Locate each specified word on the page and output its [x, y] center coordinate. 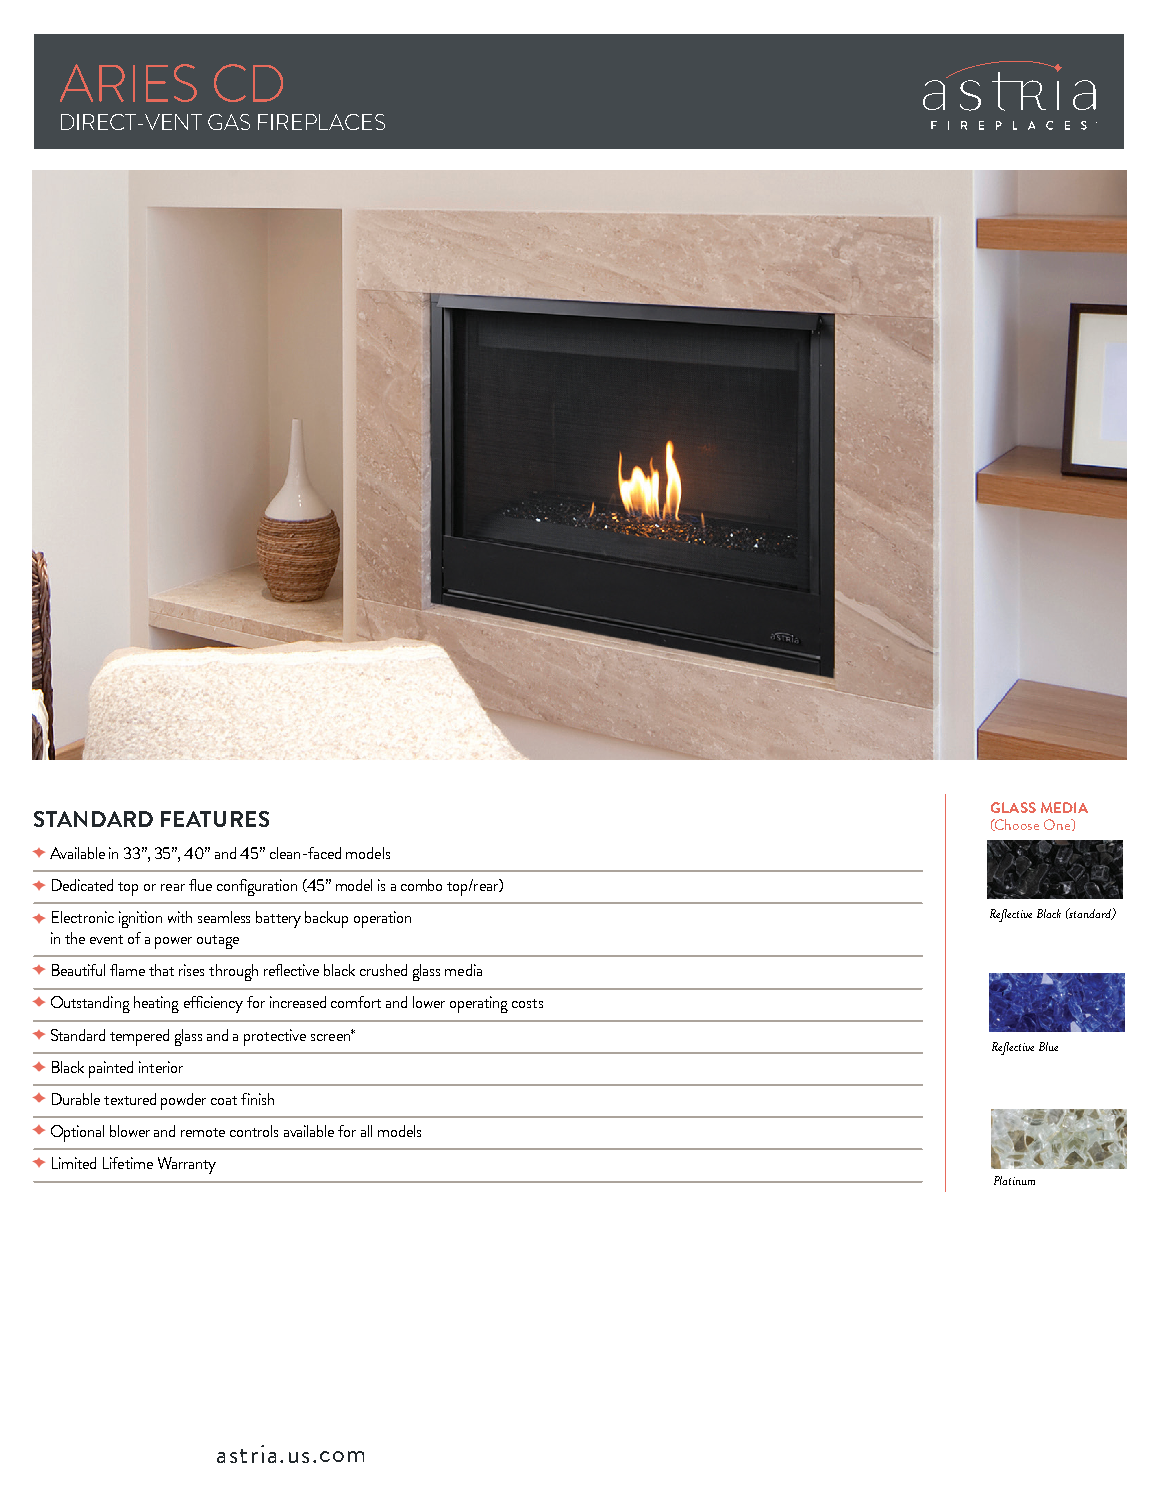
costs [527, 1003]
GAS [229, 122]
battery [278, 919]
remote [203, 1132]
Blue [1048, 1046]
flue [200, 885]
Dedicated [82, 885]
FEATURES [215, 819]
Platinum [1014, 1180]
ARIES [128, 83]
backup [326, 919]
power [173, 943]
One [1058, 825]
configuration [257, 887]
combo [421, 885]
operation [382, 919]
